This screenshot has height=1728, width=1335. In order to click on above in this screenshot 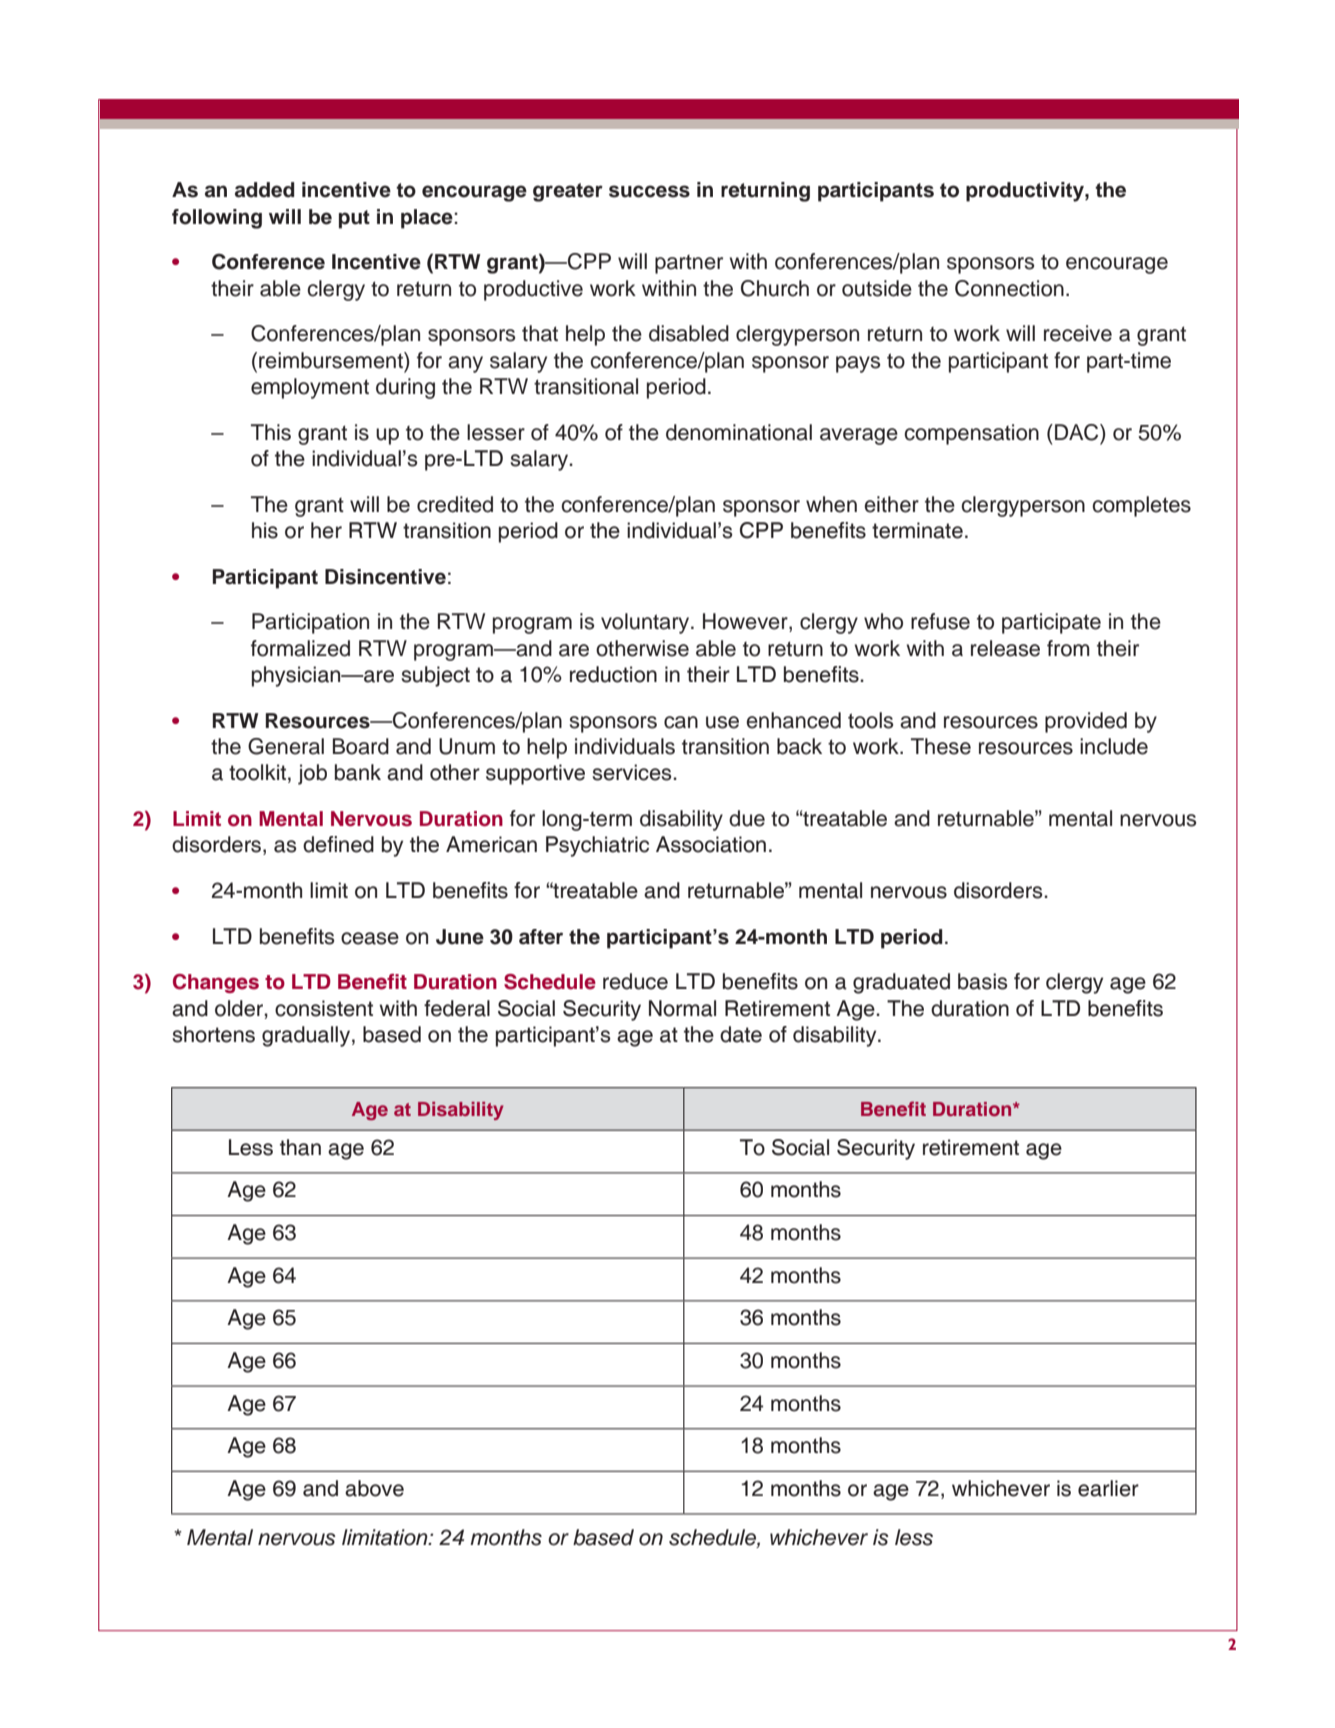, I will do `click(374, 1488)`.
